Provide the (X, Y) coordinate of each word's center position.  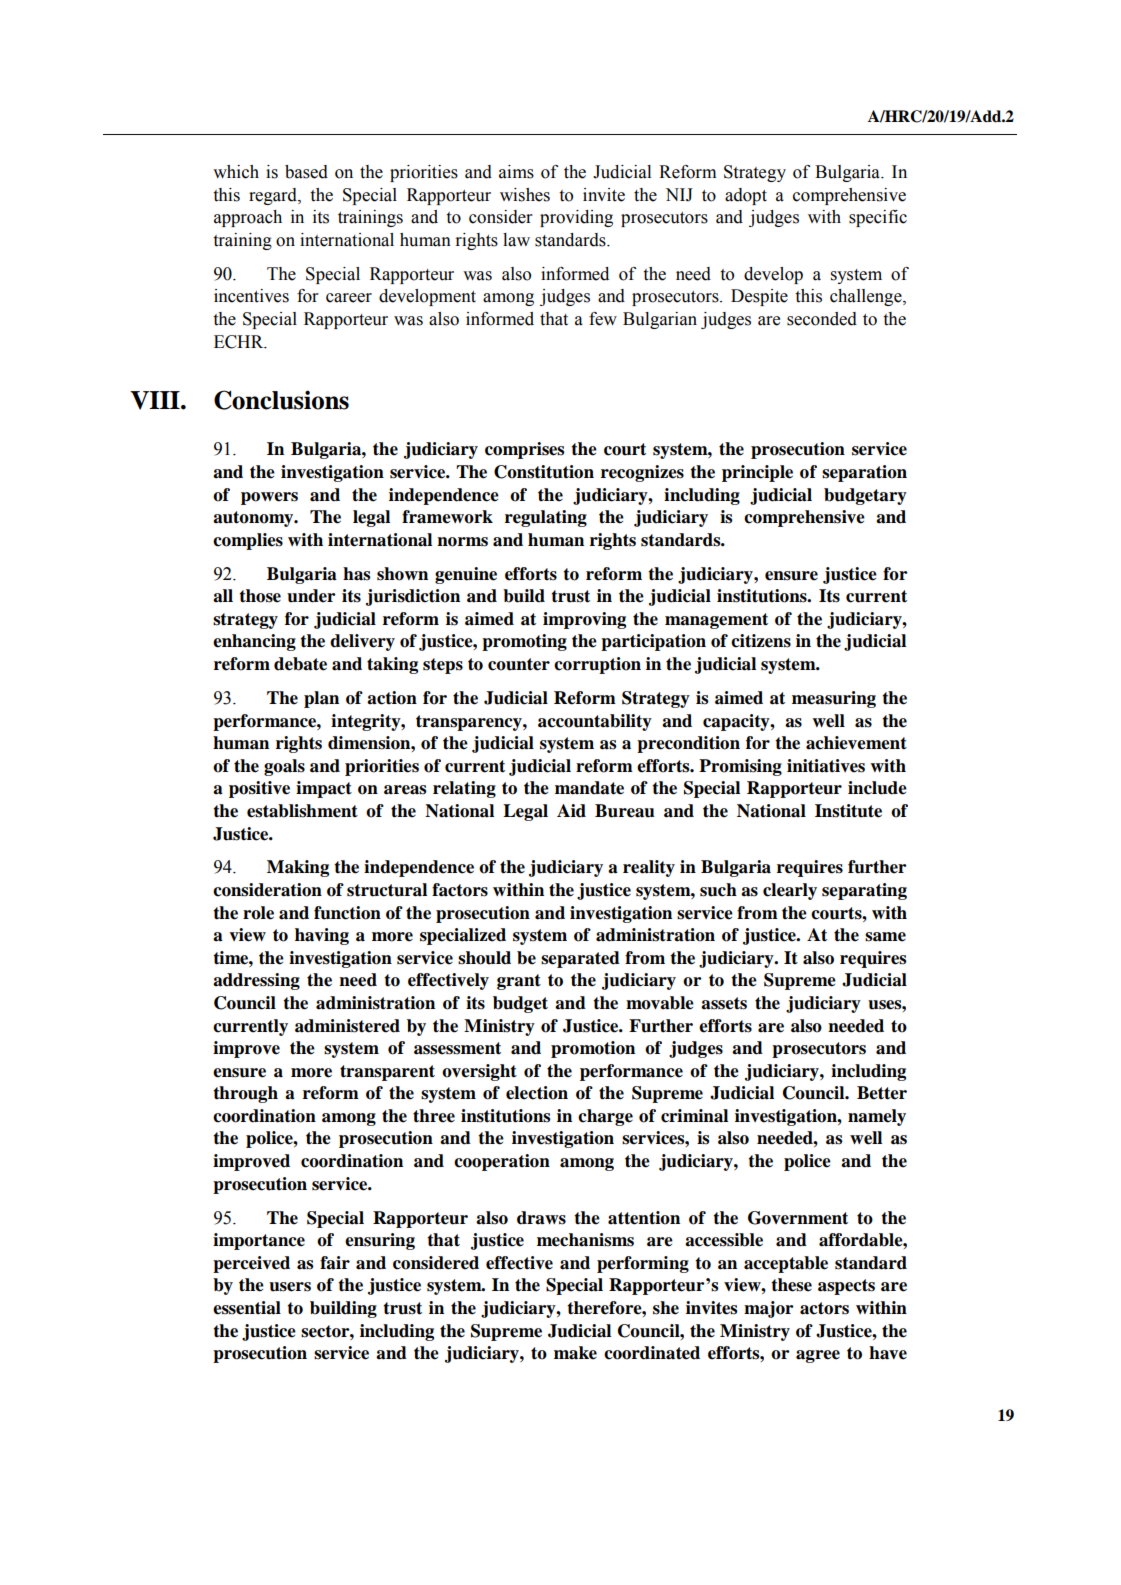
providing (576, 218)
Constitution (544, 472)
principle (757, 473)
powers (269, 498)
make (575, 1353)
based (306, 172)
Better (882, 1093)
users (290, 1287)
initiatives (826, 766)
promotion (593, 1049)
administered (347, 1026)
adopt (746, 196)
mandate (589, 788)
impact (324, 789)
